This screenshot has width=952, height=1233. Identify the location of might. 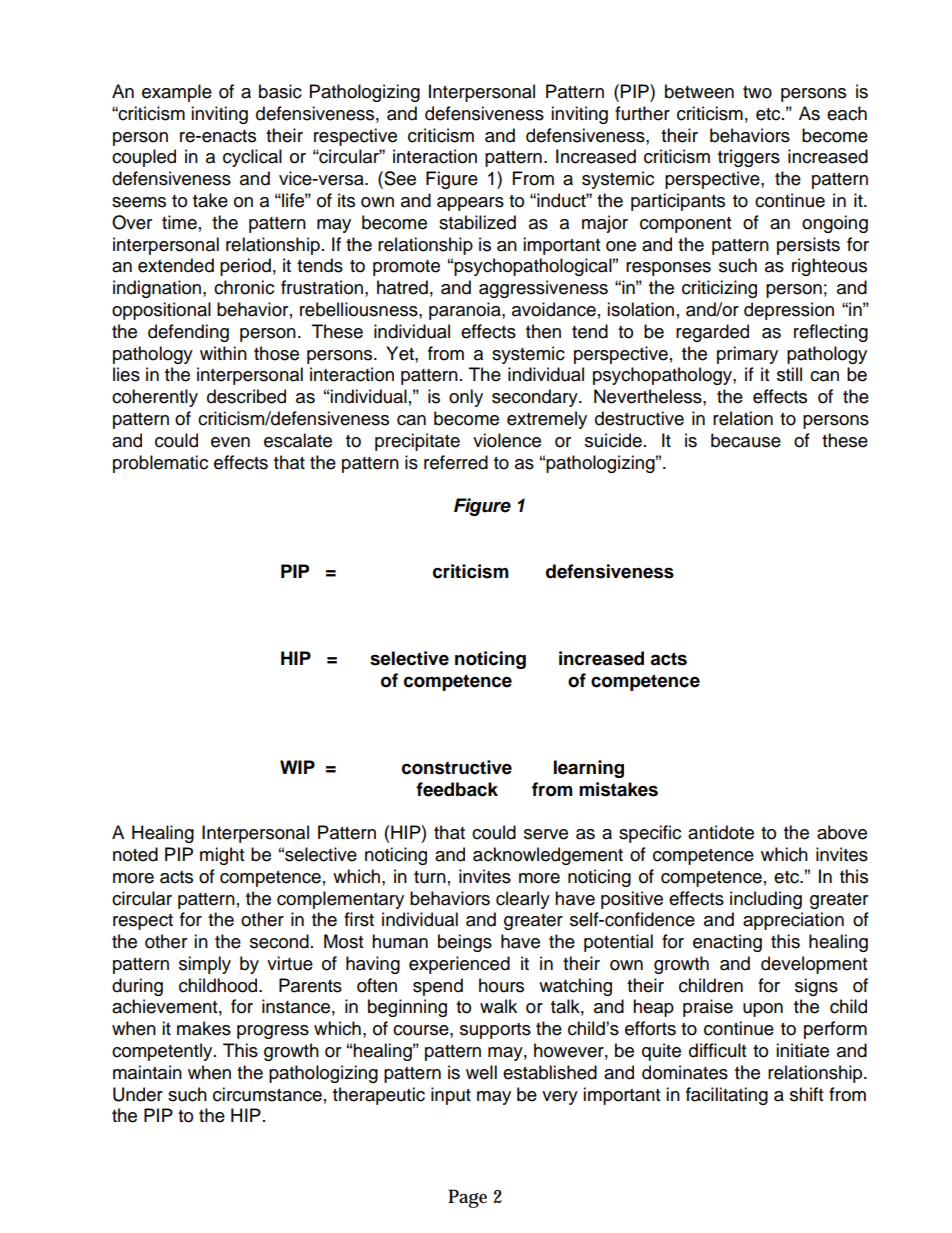
(222, 856).
